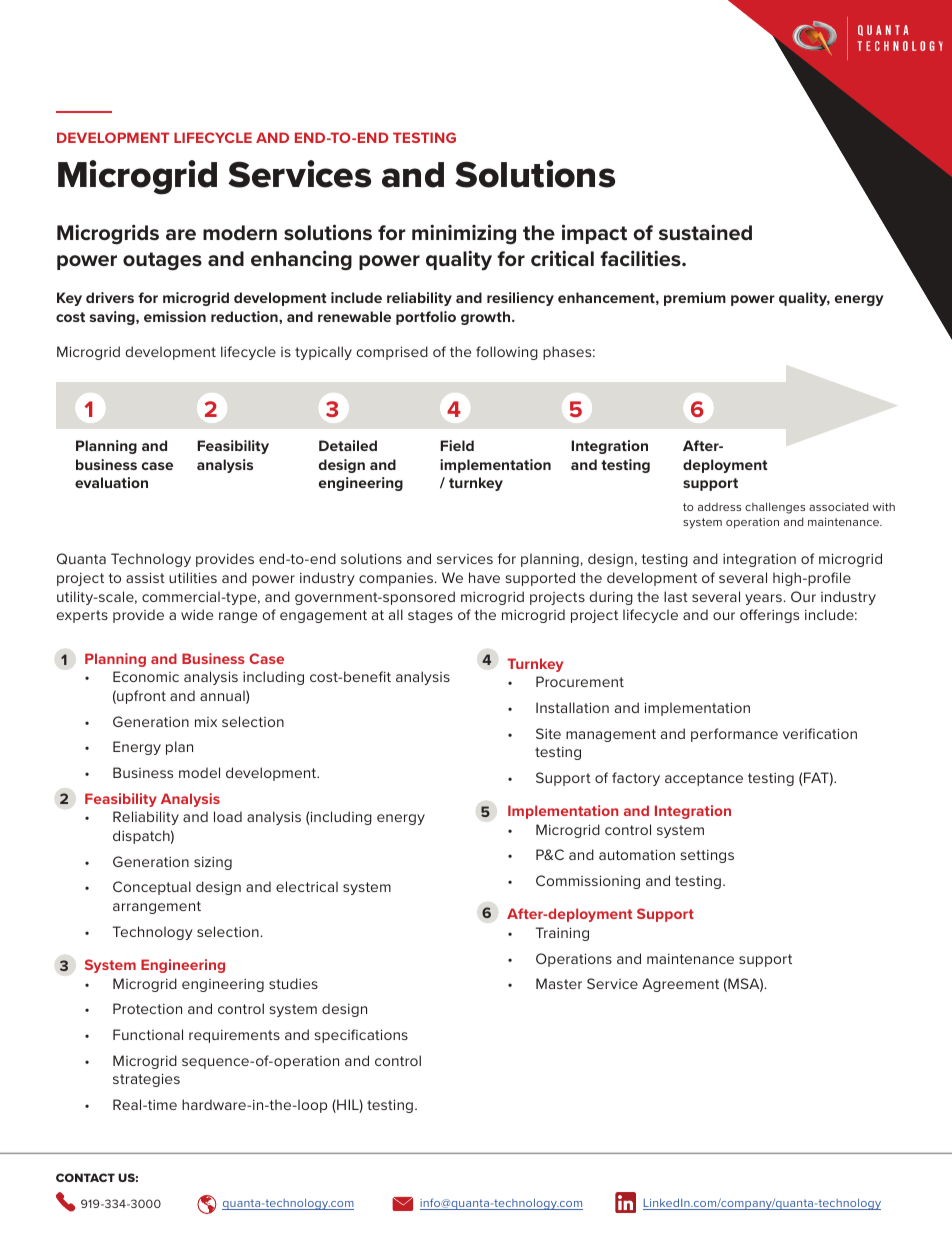 The width and height of the screenshot is (952, 1233). I want to click on minimizing, so click(464, 234).
